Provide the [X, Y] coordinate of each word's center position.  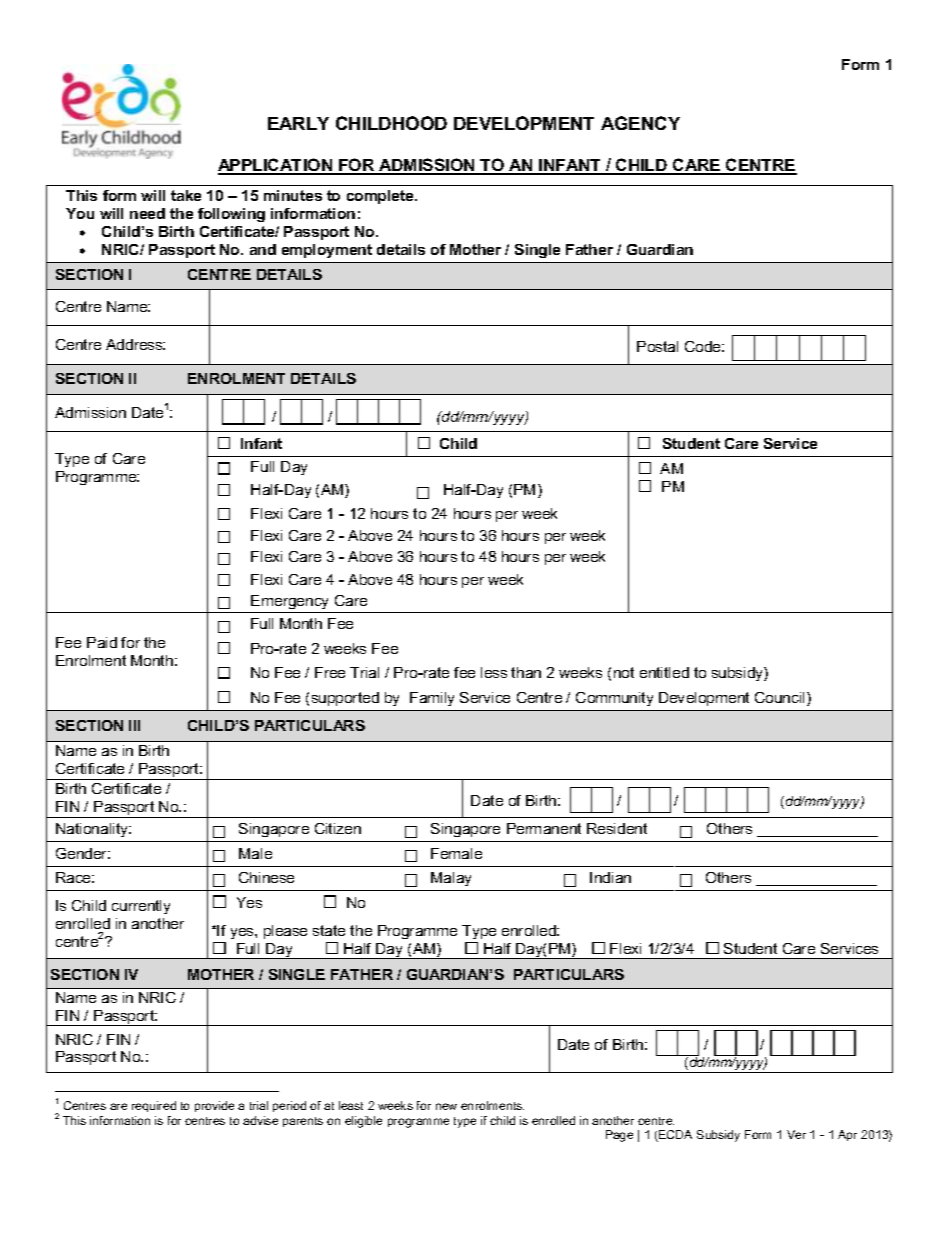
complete [381, 197]
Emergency [291, 604]
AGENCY [640, 123]
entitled [664, 672]
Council [779, 697]
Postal [657, 346]
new [446, 1106]
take [186, 195]
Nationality [93, 830]
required [154, 1106]
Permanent [544, 828]
